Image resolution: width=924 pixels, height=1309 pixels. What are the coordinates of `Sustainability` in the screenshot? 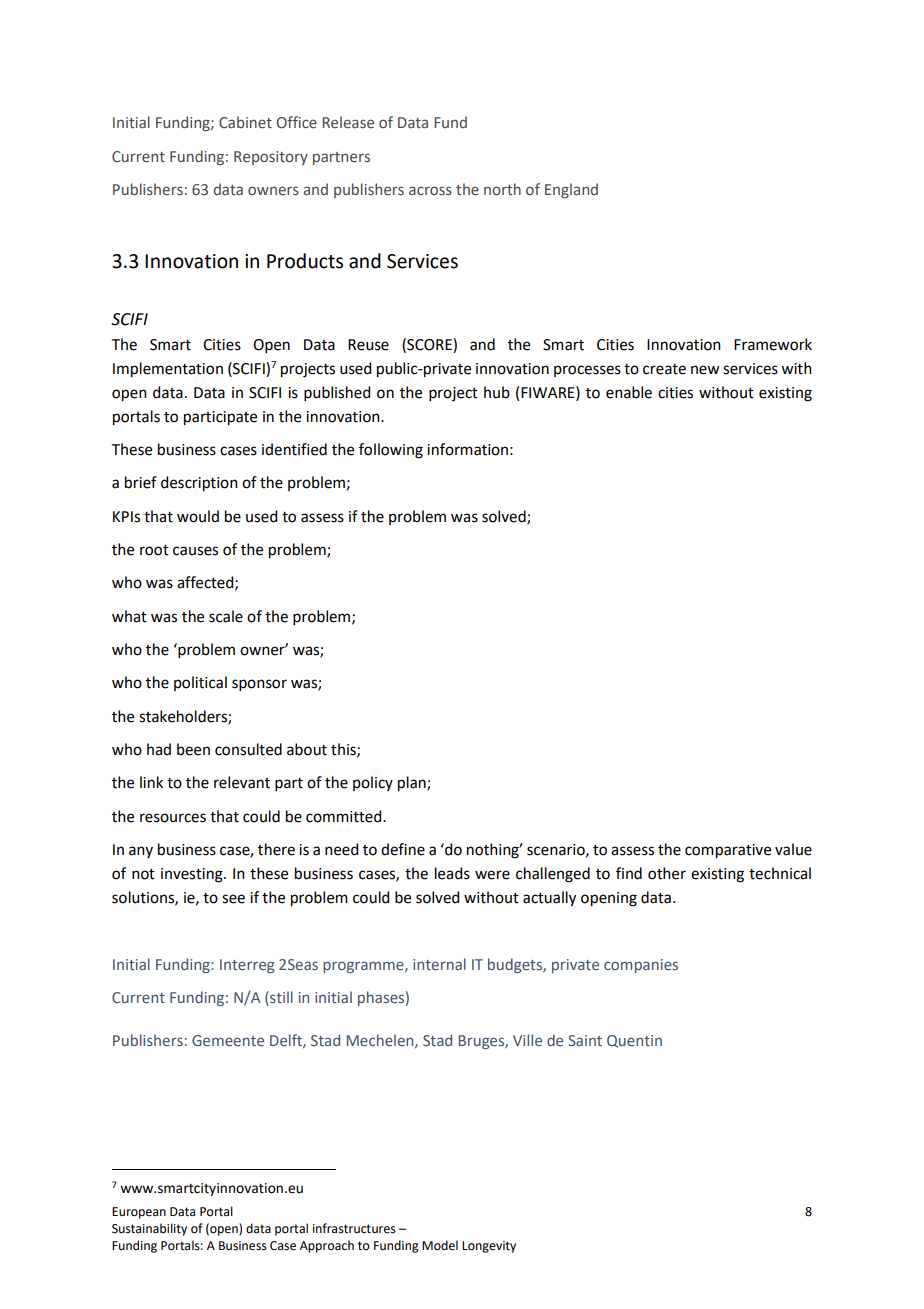 It's located at (149, 1229).
